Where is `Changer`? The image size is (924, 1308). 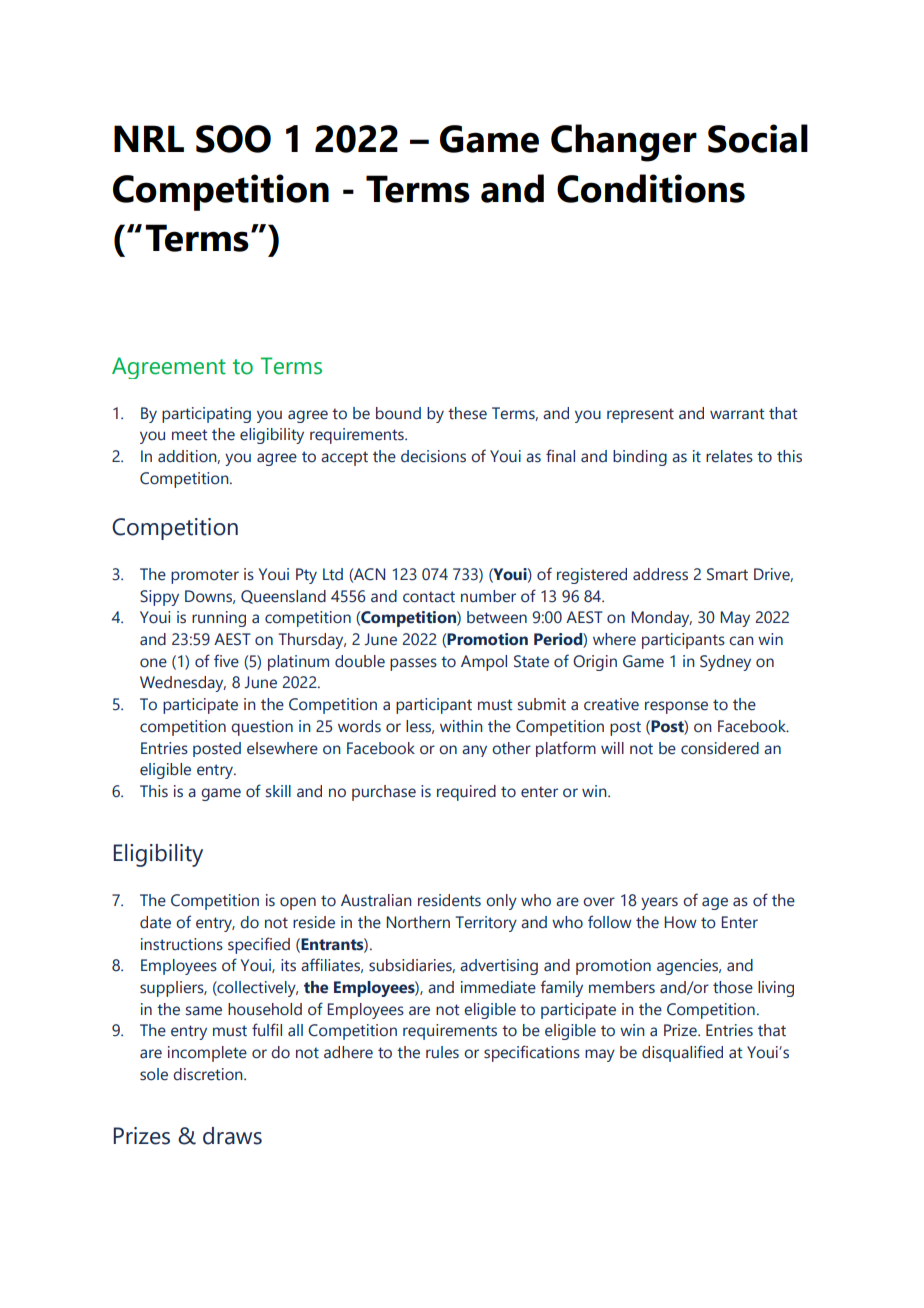 Changer is located at coordinates (624, 143).
